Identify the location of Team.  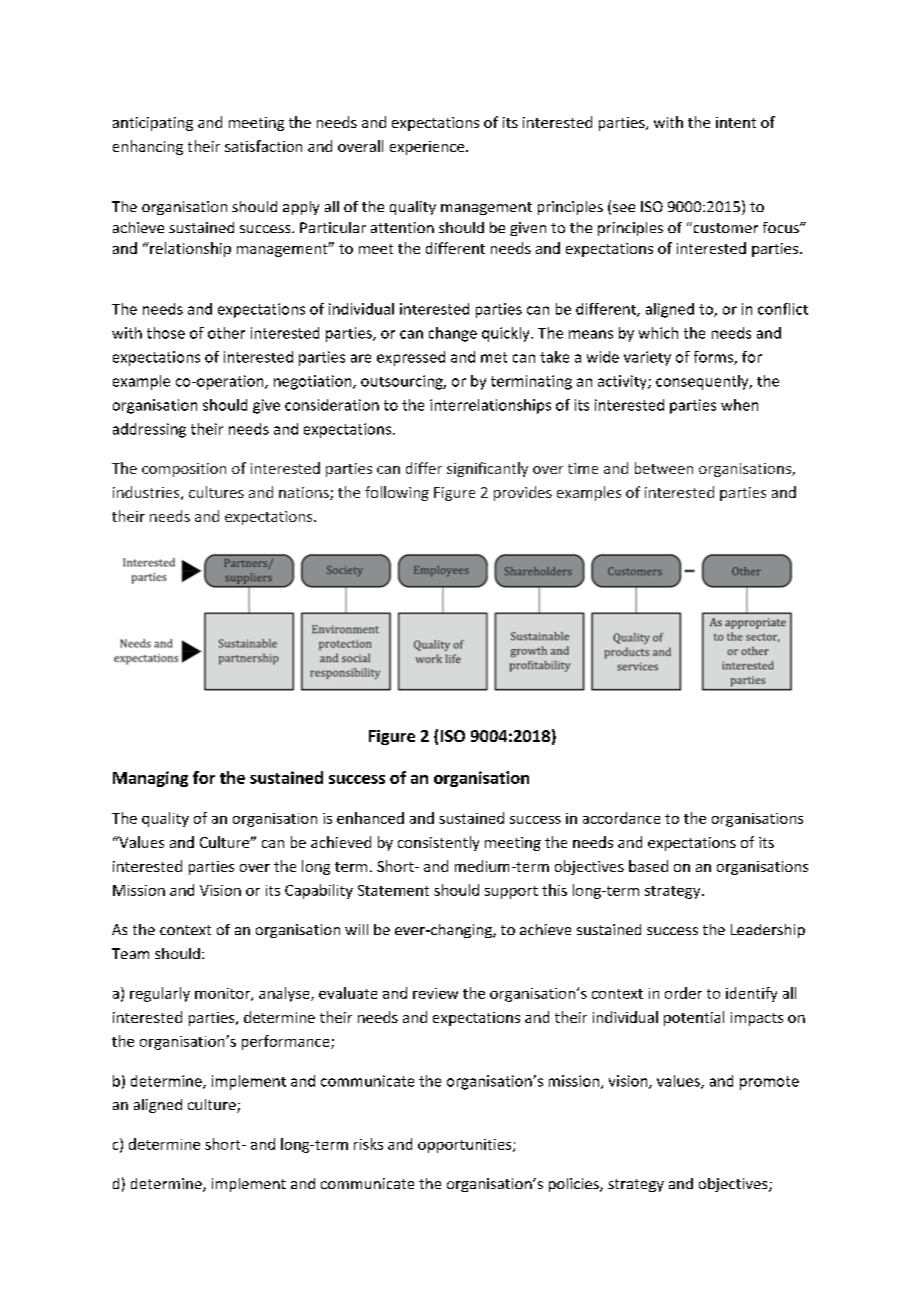
(130, 953).
